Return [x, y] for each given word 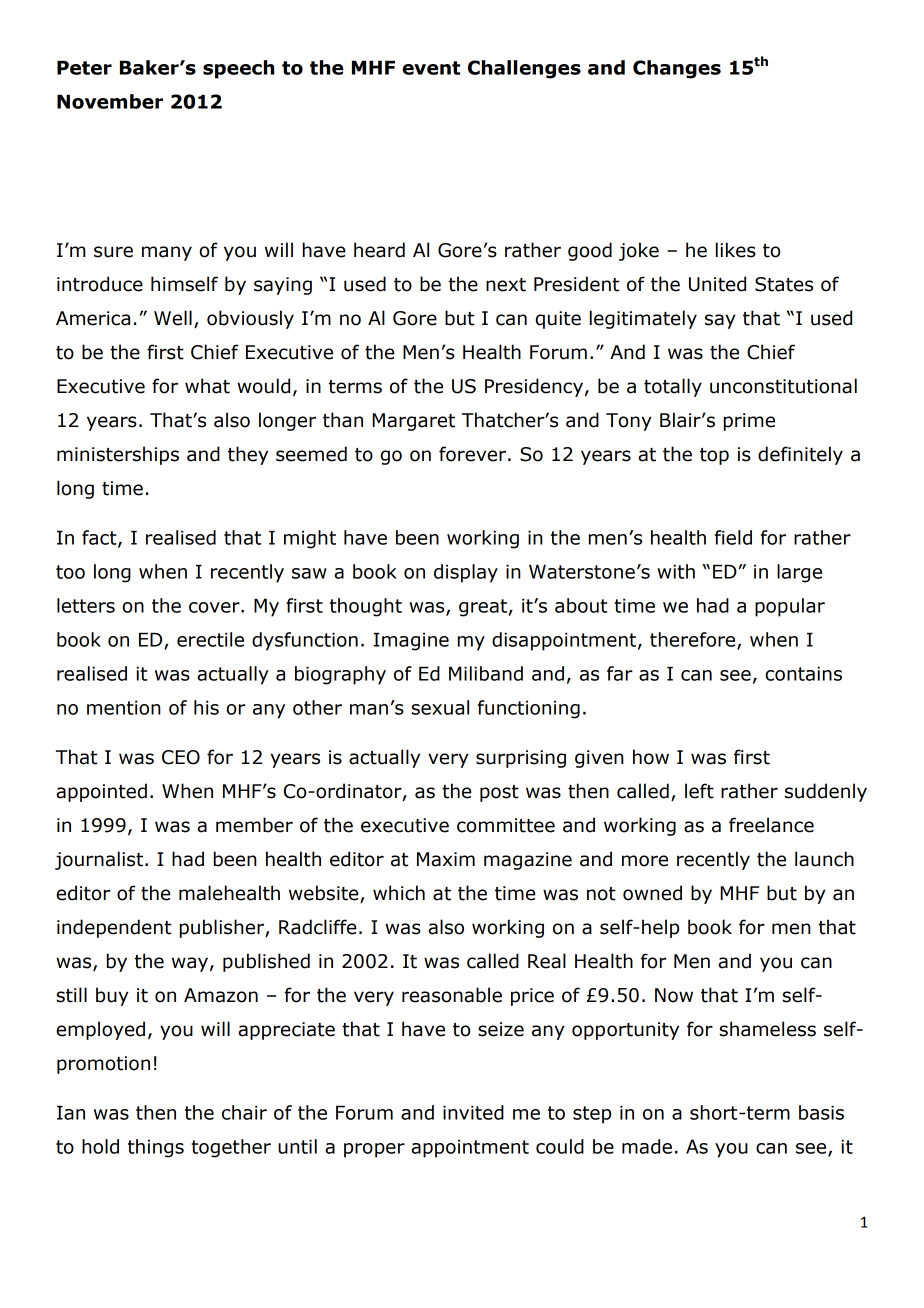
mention [124, 707]
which [399, 893]
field [733, 537]
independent [114, 928]
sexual [440, 707]
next [506, 285]
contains [803, 673]
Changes [677, 69]
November [110, 101]
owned [652, 893]
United [717, 284]
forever [474, 454]
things [156, 1148]
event [431, 68]
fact [100, 538]
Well [173, 318]
